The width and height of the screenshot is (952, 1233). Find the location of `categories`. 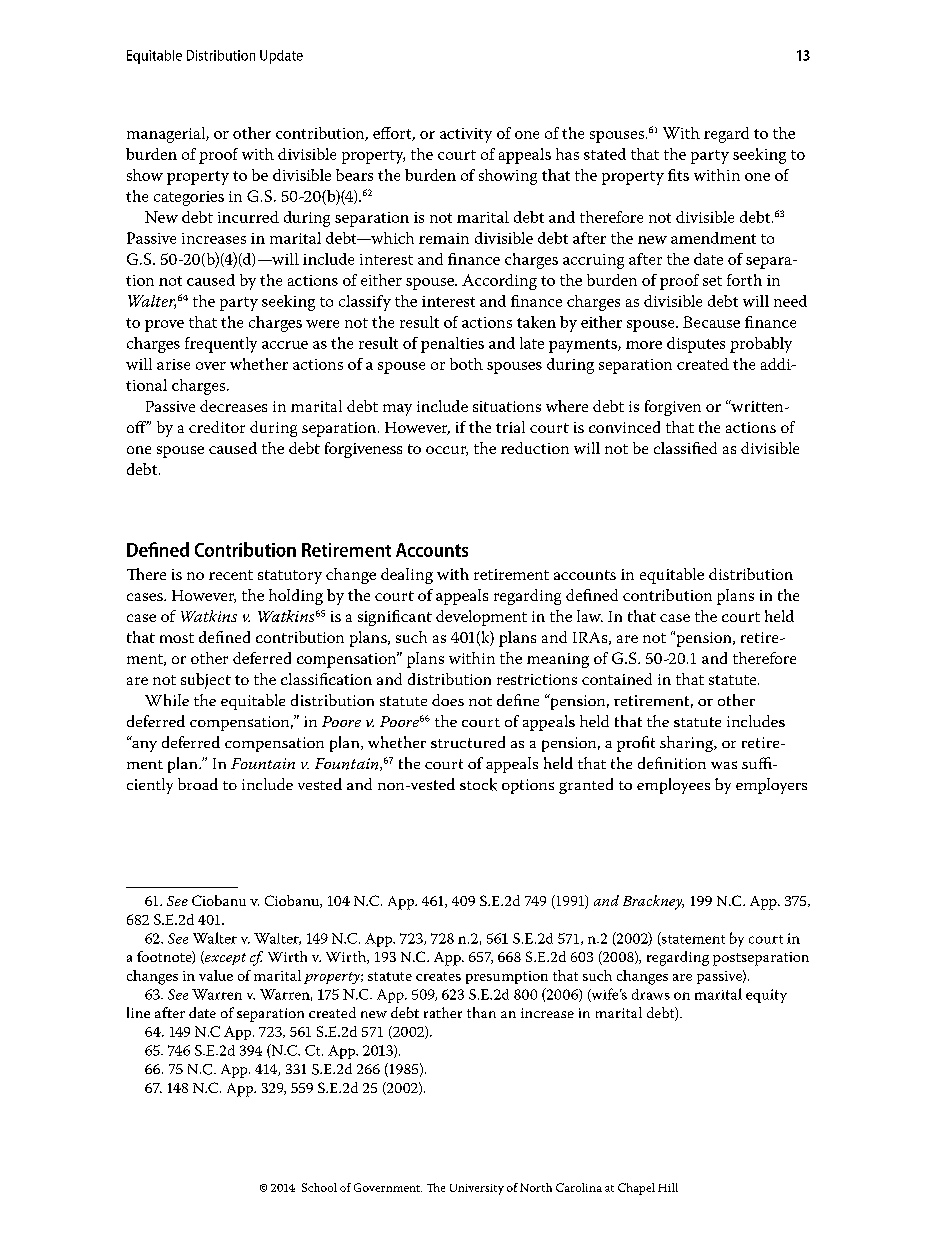

categories is located at coordinates (189, 198).
